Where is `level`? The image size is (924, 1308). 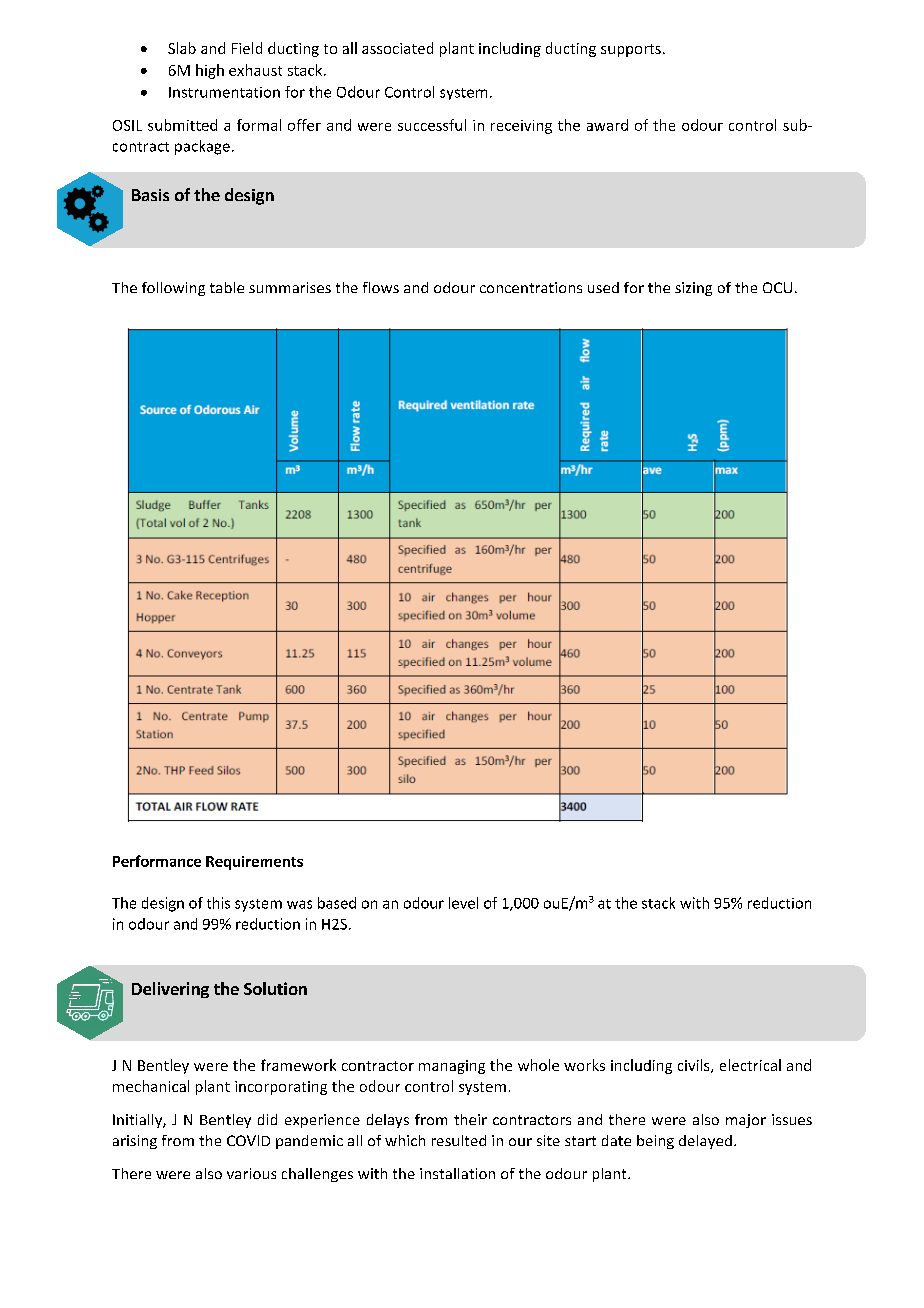
level is located at coordinates (463, 903).
